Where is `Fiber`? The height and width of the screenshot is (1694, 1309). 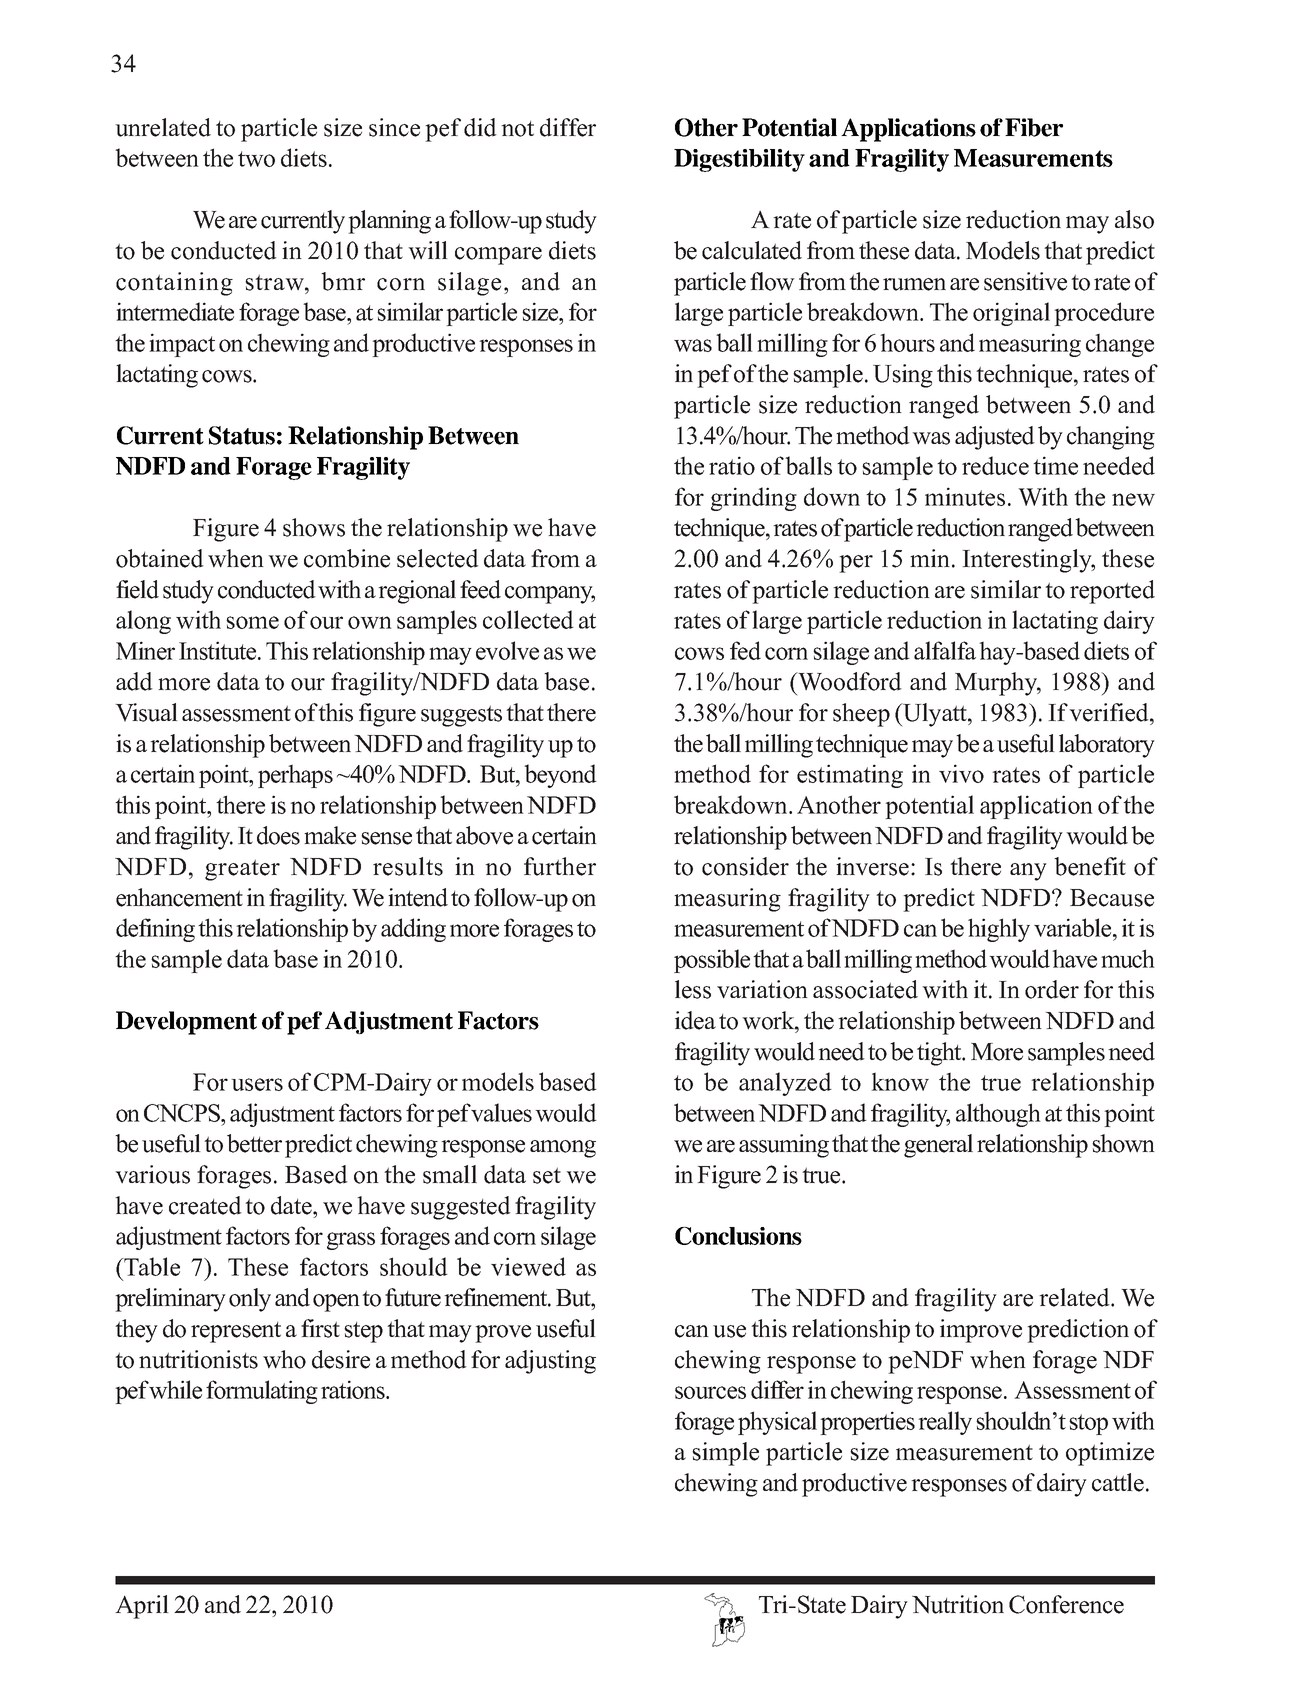
Fiber is located at coordinates (1034, 127).
